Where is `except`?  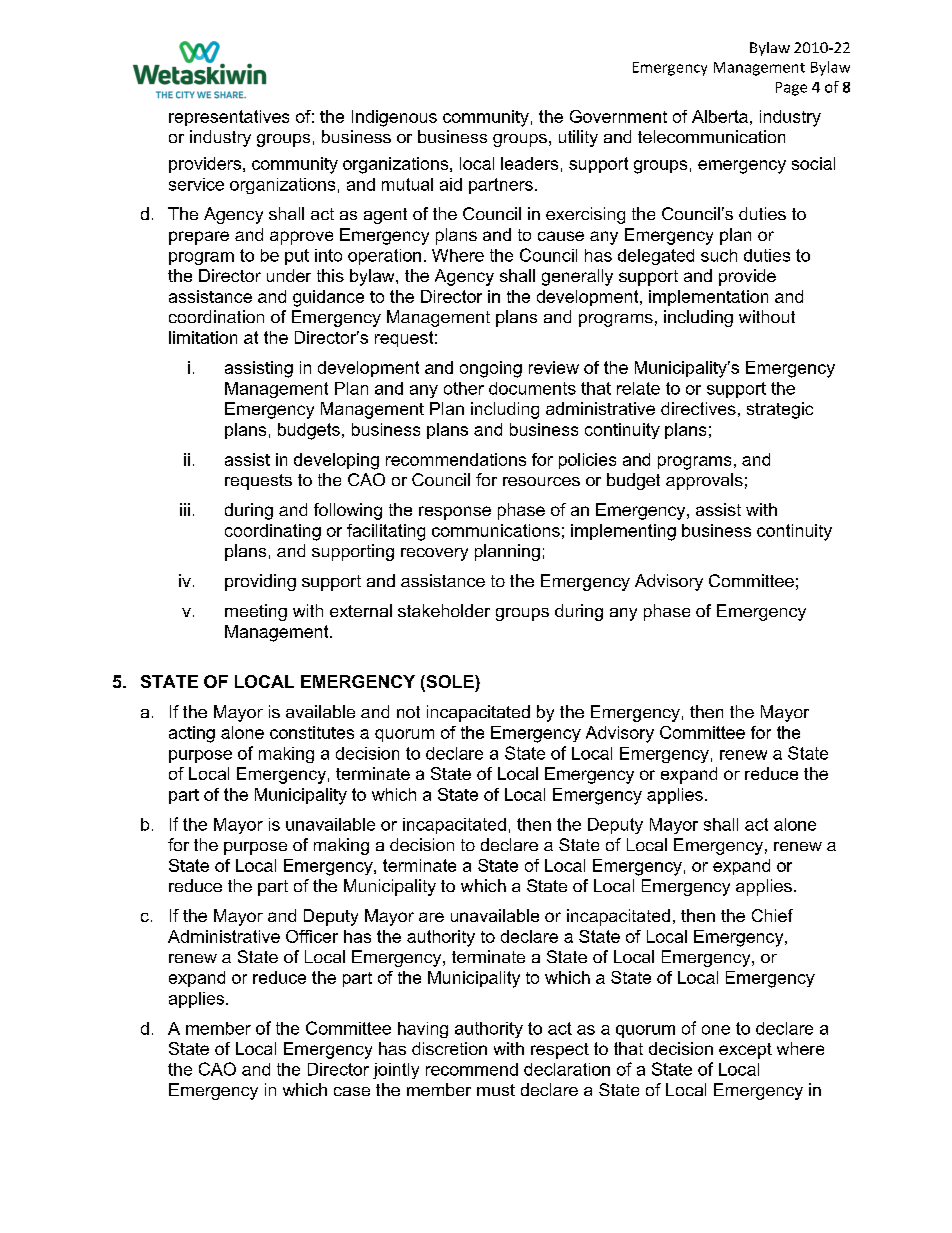 except is located at coordinates (745, 1051).
